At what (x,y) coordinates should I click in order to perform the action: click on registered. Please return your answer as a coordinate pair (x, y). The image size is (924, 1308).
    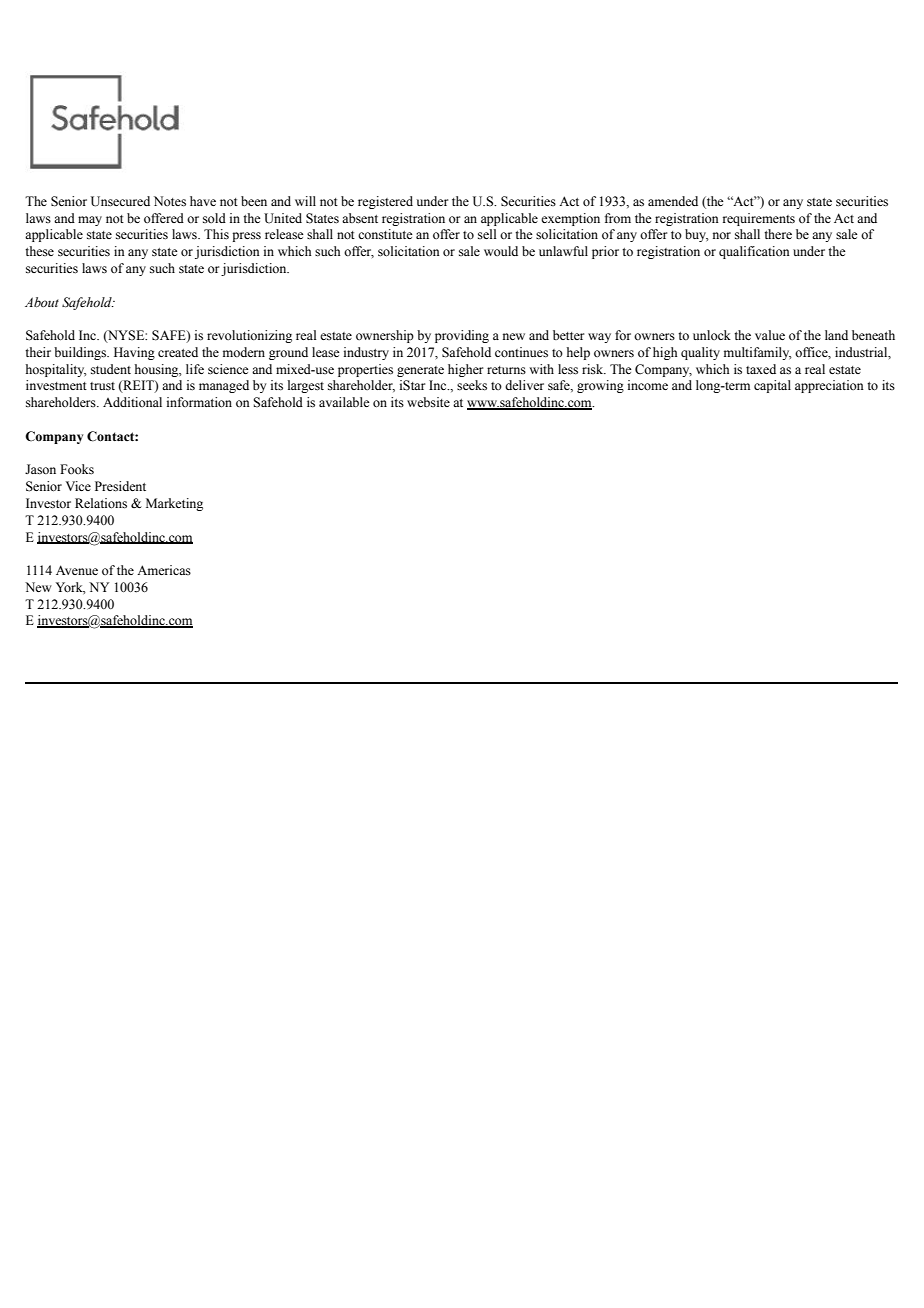
    Looking at the image, I should click on (385, 202).
